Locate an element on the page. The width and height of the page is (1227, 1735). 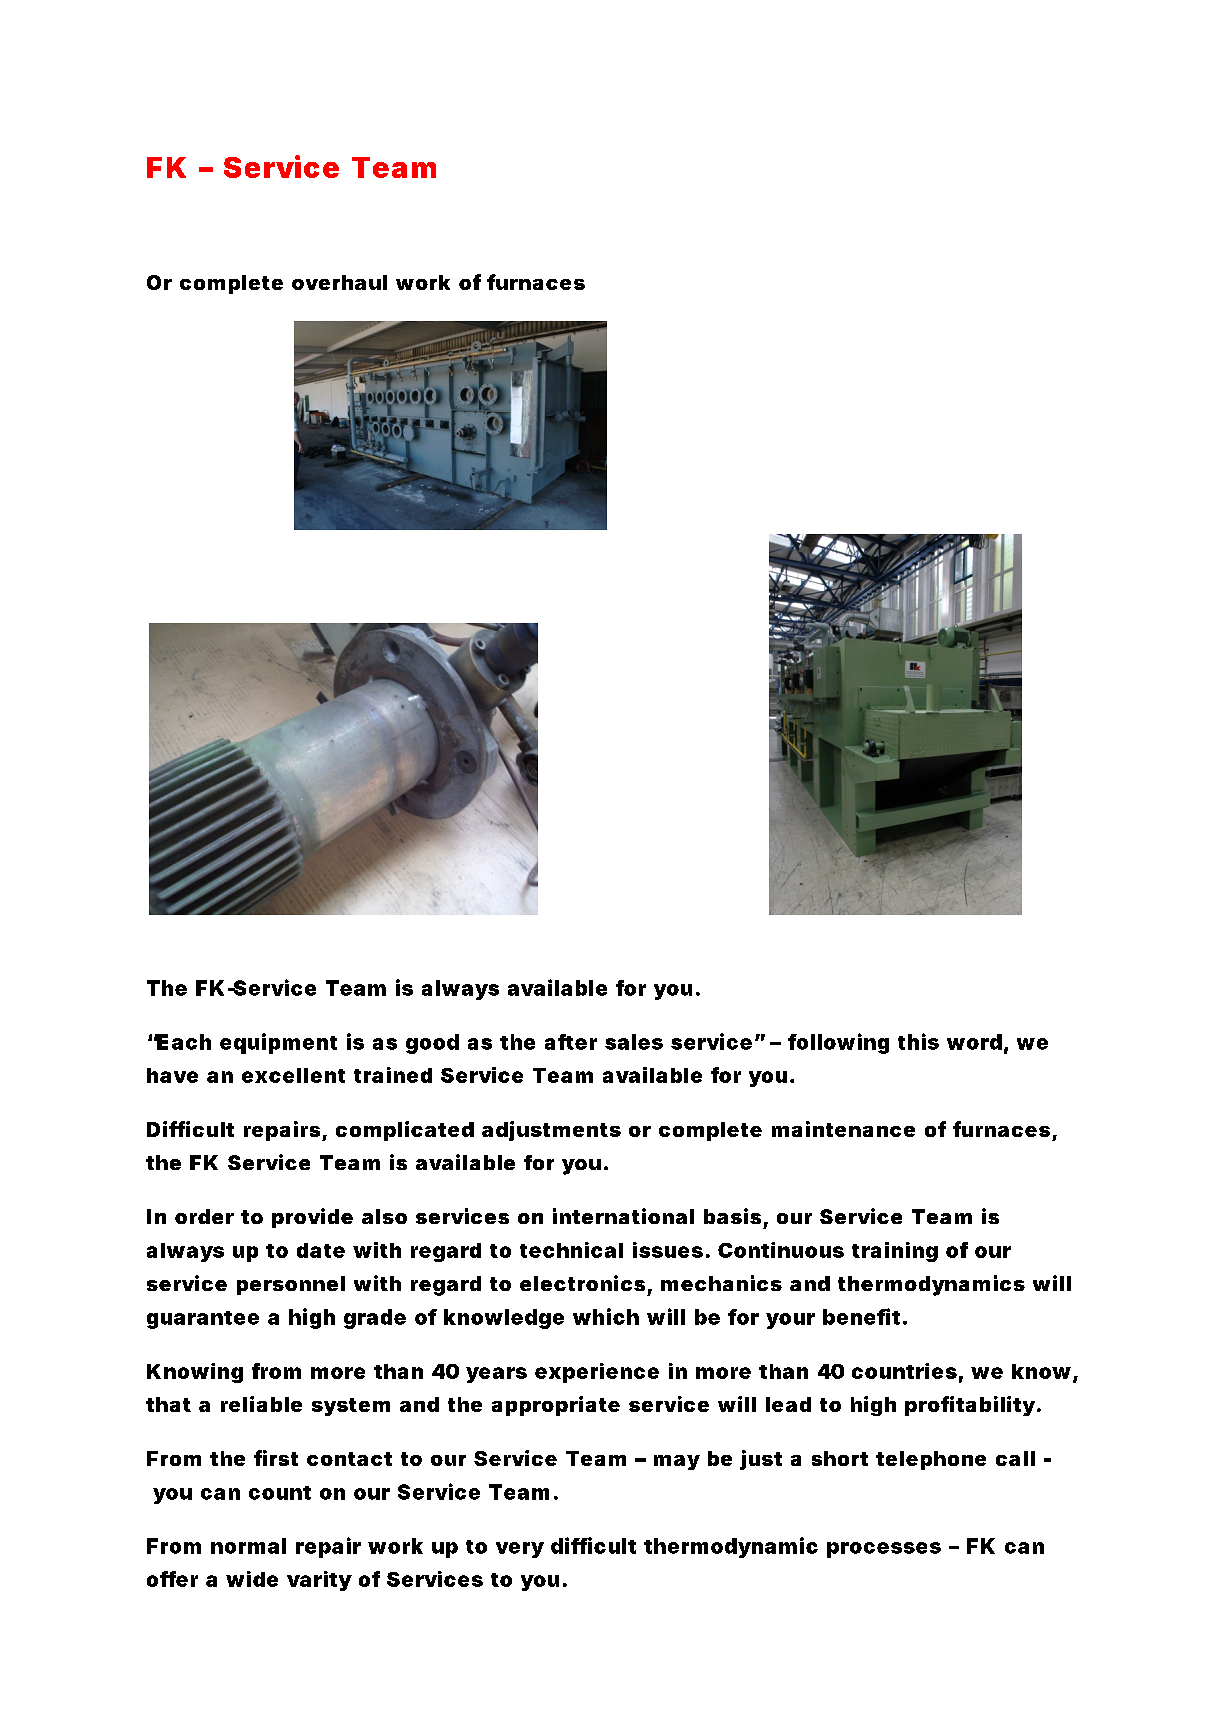
normal is located at coordinates (248, 1546).
